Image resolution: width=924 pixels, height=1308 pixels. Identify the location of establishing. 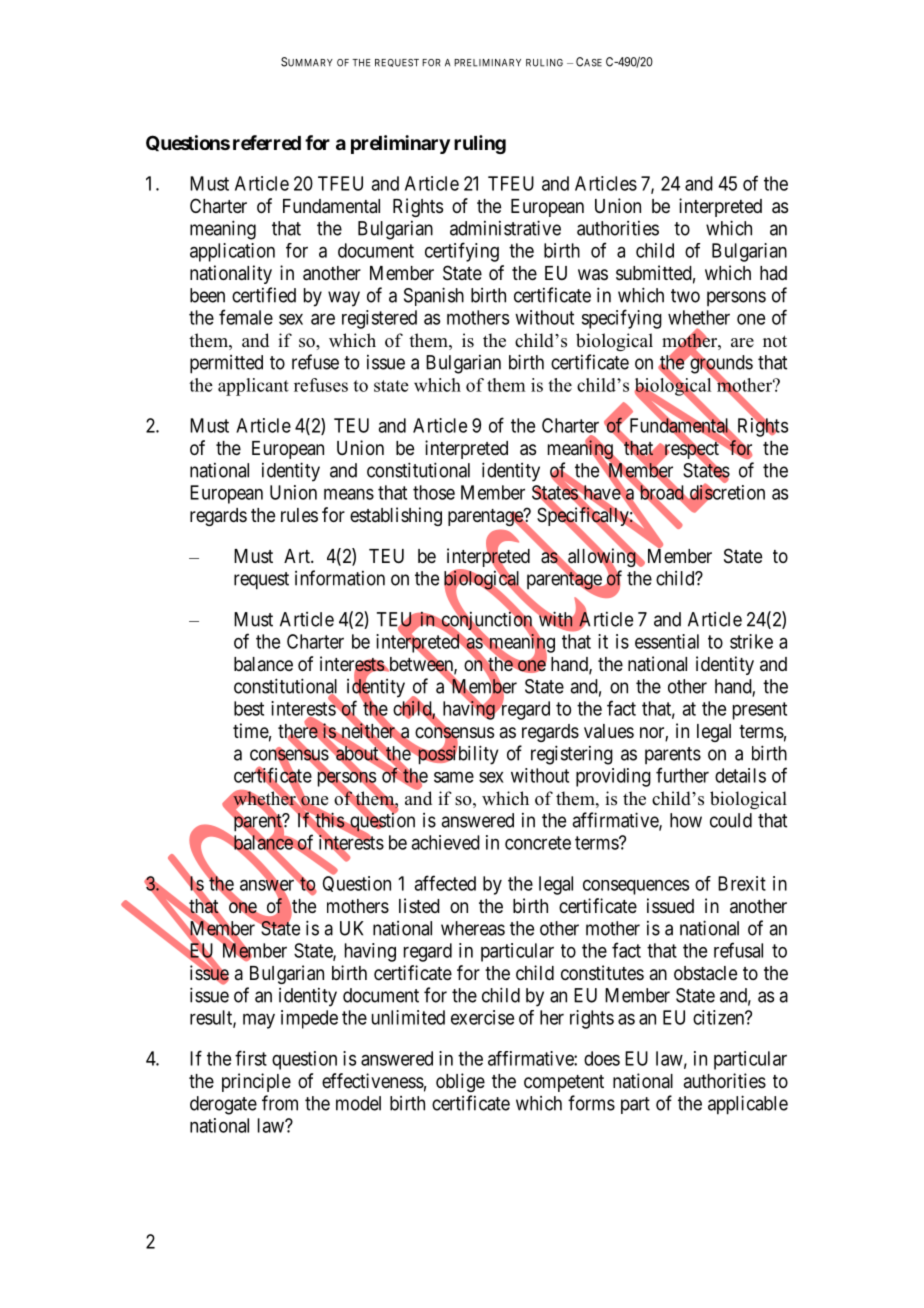
(396, 516).
